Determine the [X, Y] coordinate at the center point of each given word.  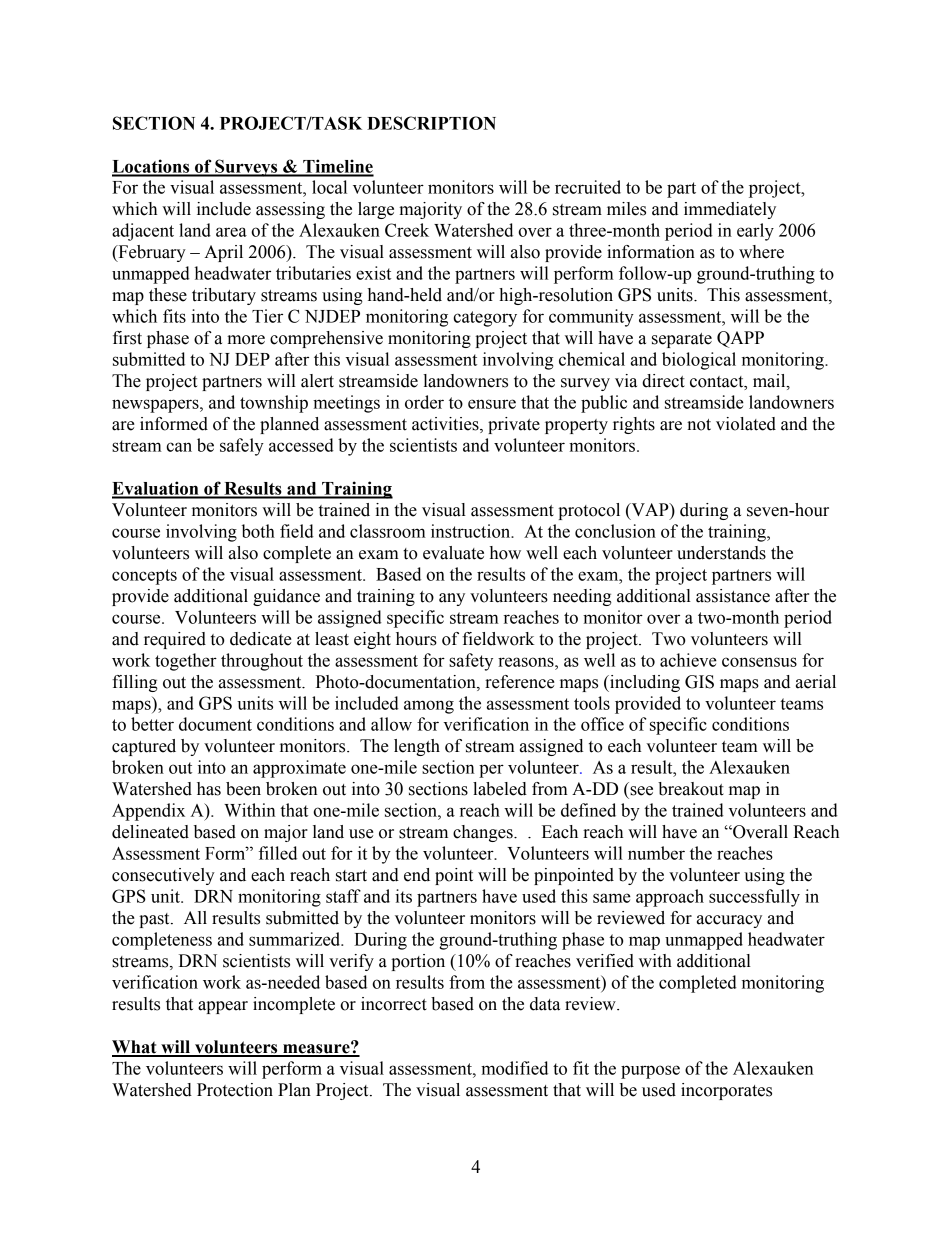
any [452, 599]
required [175, 640]
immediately [730, 210]
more [246, 340]
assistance [733, 596]
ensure [492, 404]
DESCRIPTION [431, 123]
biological [699, 361]
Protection [235, 1090]
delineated [150, 832]
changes [484, 833]
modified [514, 1068]
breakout [691, 789]
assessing [290, 210]
